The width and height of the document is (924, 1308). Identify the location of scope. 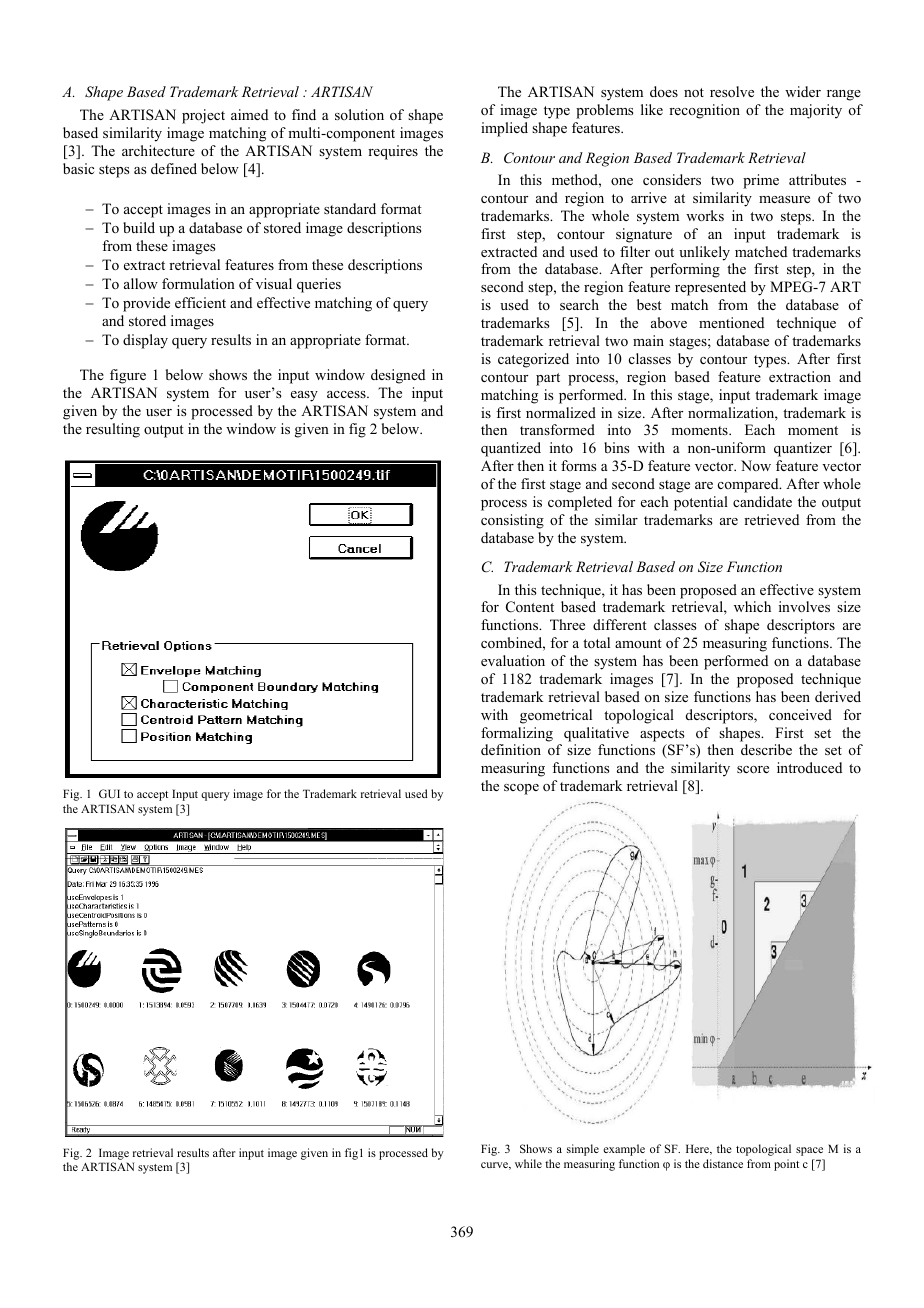
(521, 789).
